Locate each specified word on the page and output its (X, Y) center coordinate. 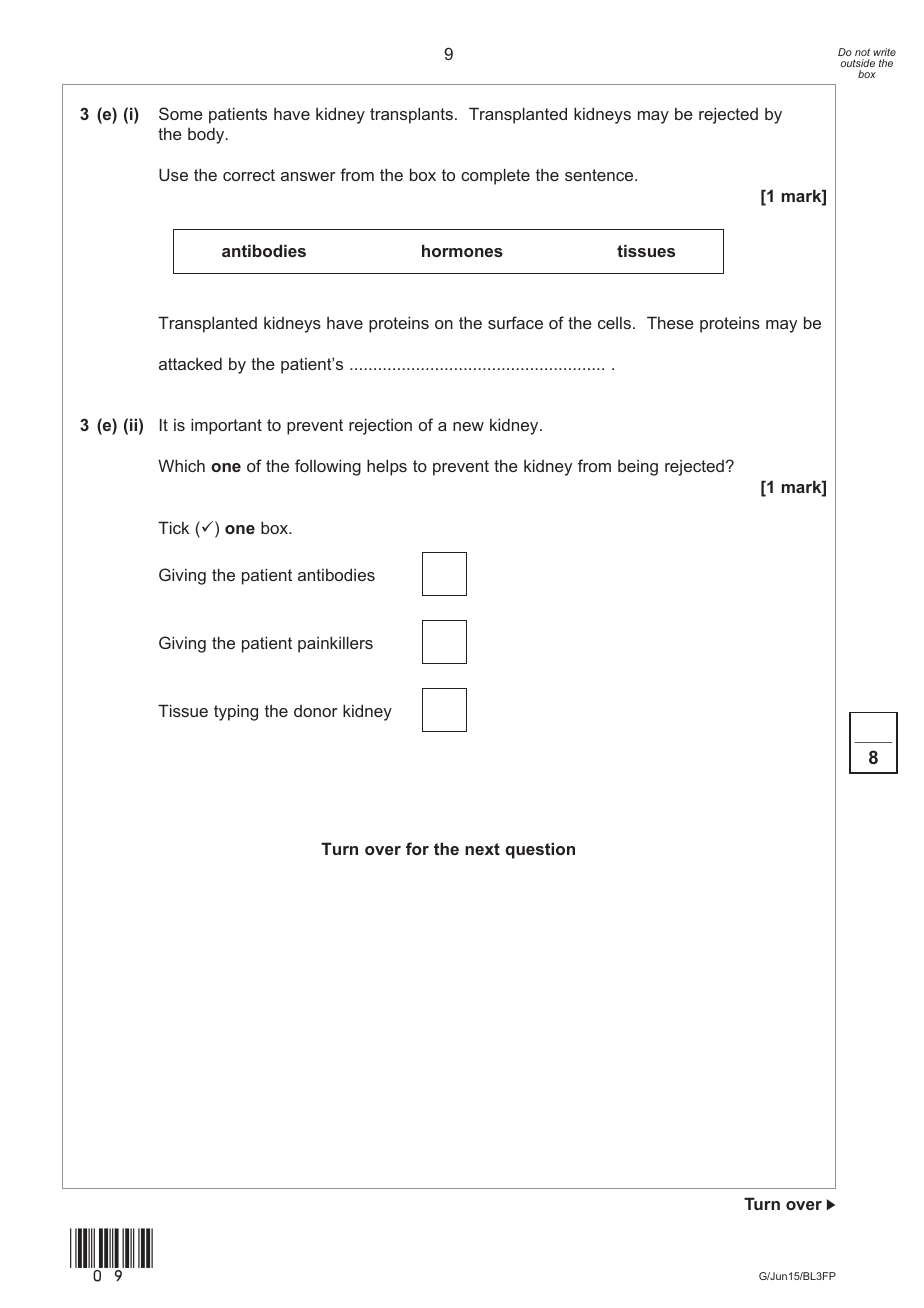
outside (858, 63)
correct (249, 175)
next (482, 849)
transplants (411, 115)
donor (316, 711)
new (468, 426)
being (638, 468)
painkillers (335, 644)
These (670, 322)
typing (236, 712)
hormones (462, 250)
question (540, 850)
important (226, 426)
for (417, 848)
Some (181, 113)
